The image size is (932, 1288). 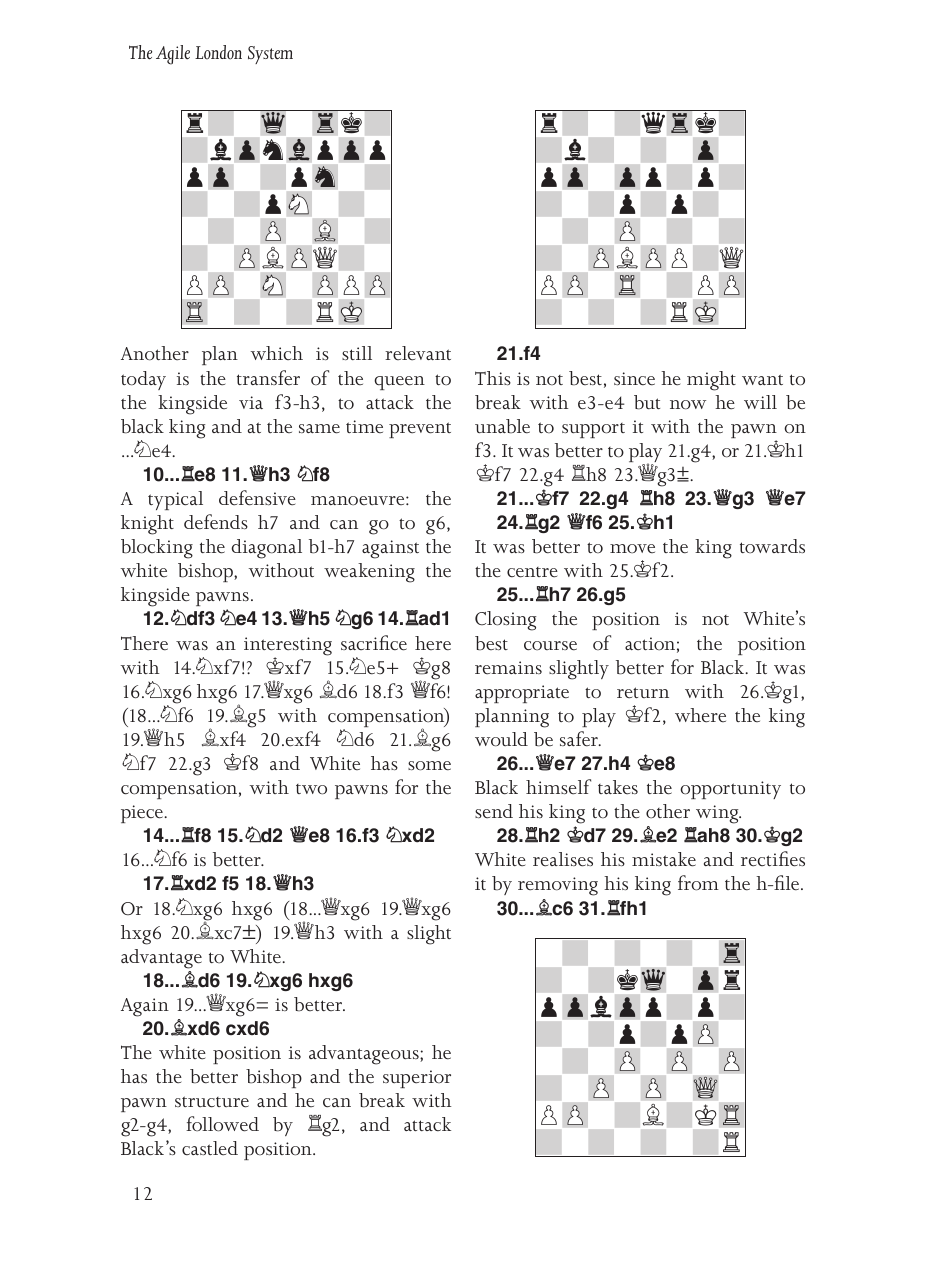 I want to click on since, so click(x=634, y=379).
